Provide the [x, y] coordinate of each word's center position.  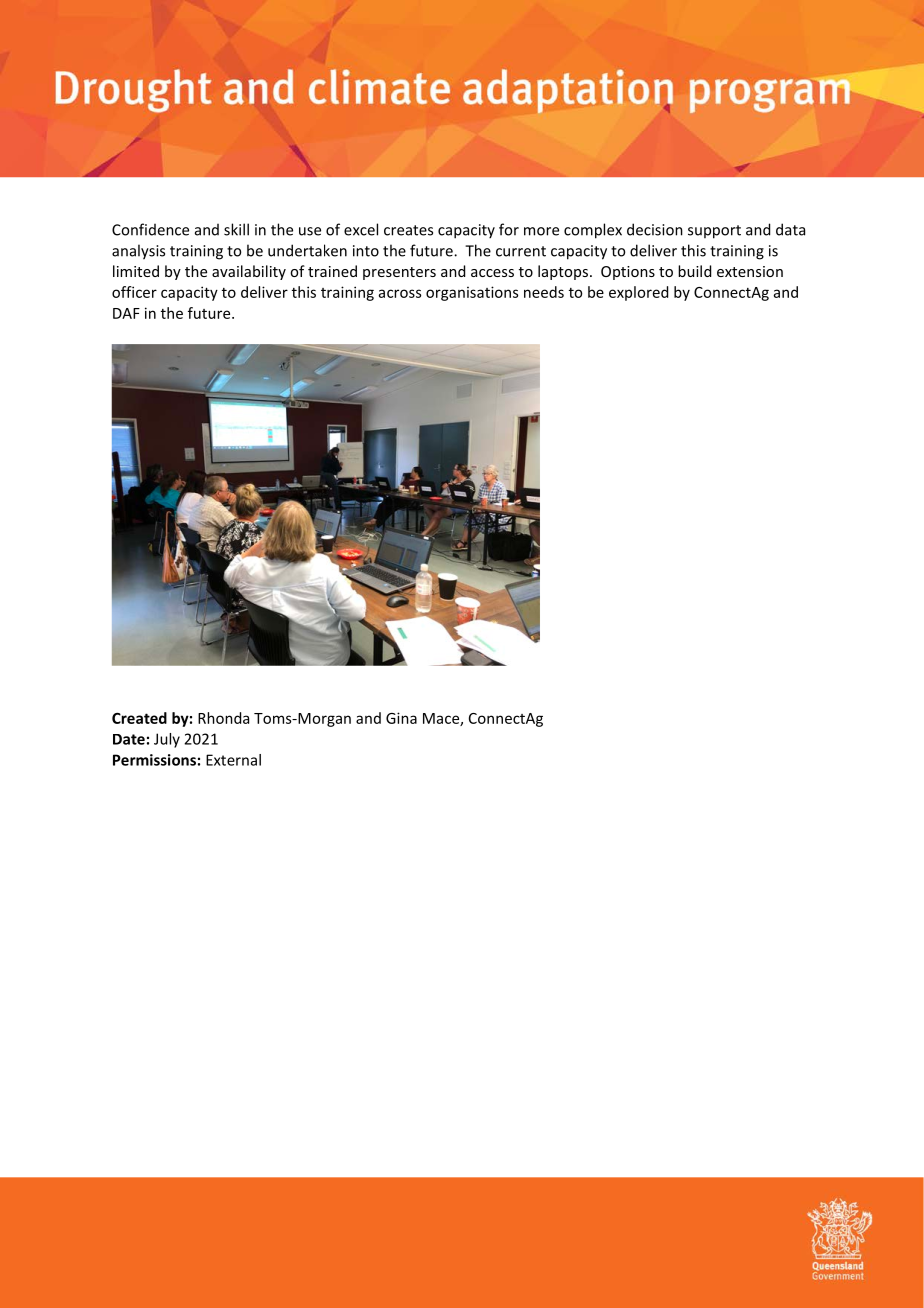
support [714, 232]
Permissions [154, 760]
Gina [401, 718]
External [233, 760]
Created [139, 718]
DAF [126, 313]
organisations [472, 293]
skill [236, 229]
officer [134, 292]
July [167, 740]
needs [544, 292]
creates [408, 230]
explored [638, 293]
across [400, 293]
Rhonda [223, 718]
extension [750, 271]
